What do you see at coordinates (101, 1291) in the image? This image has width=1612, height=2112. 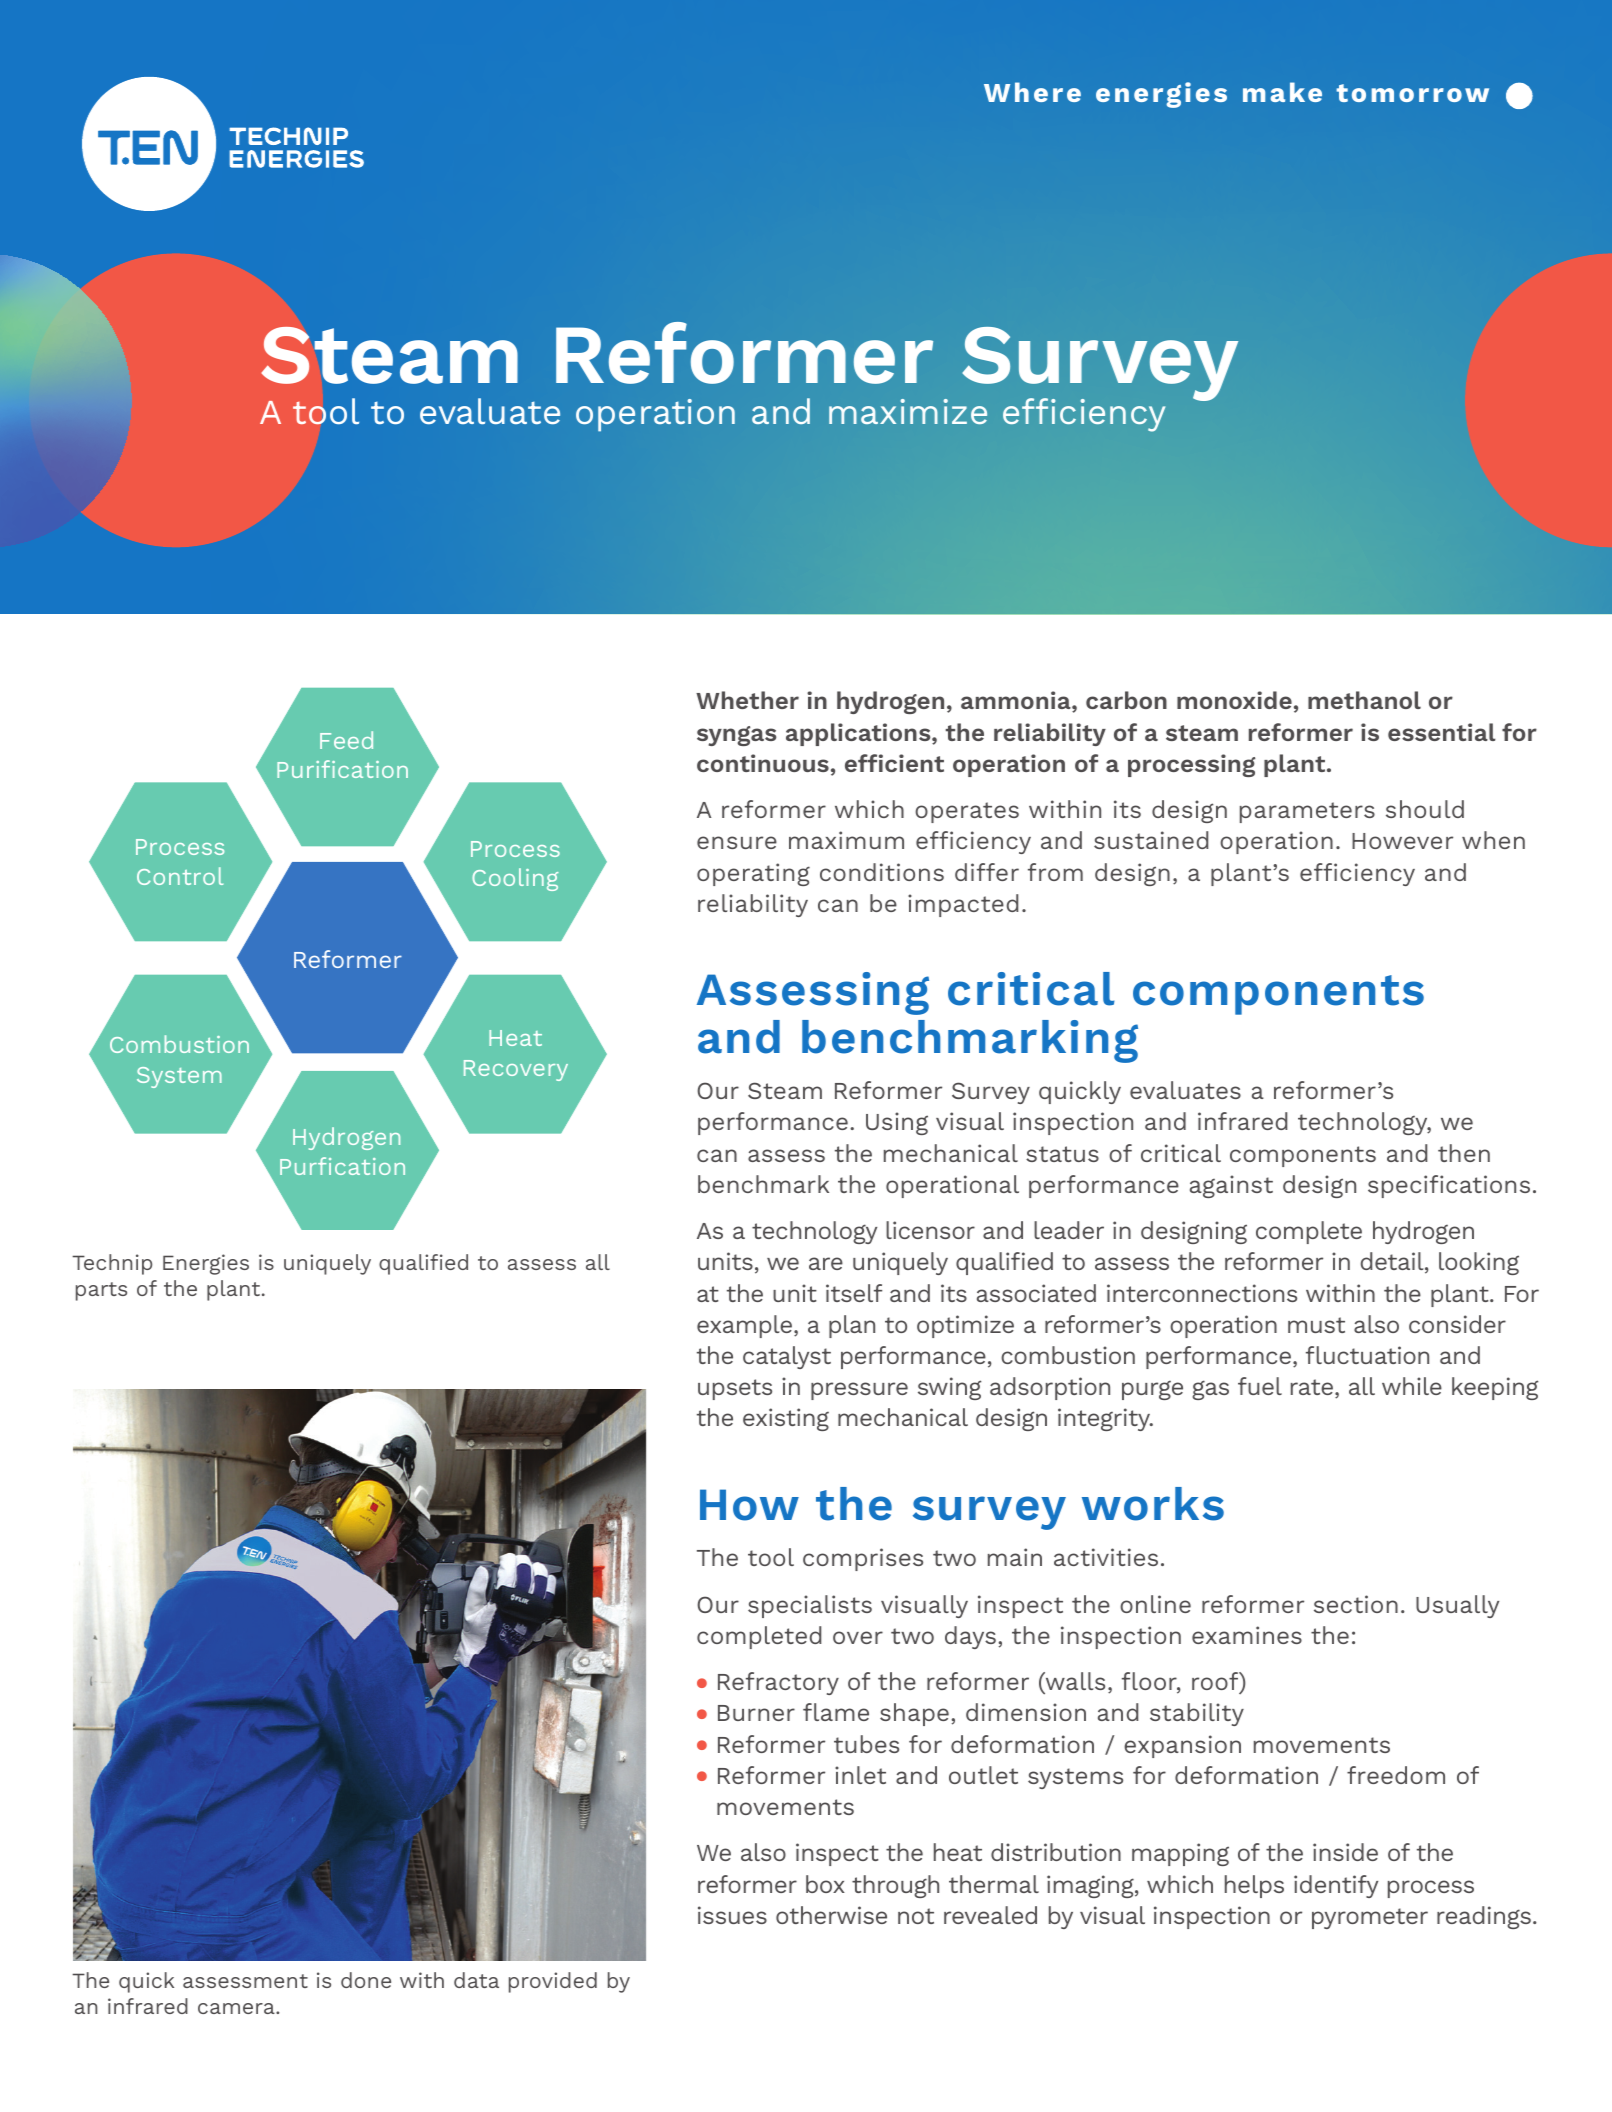 I see `parts` at bounding box center [101, 1291].
